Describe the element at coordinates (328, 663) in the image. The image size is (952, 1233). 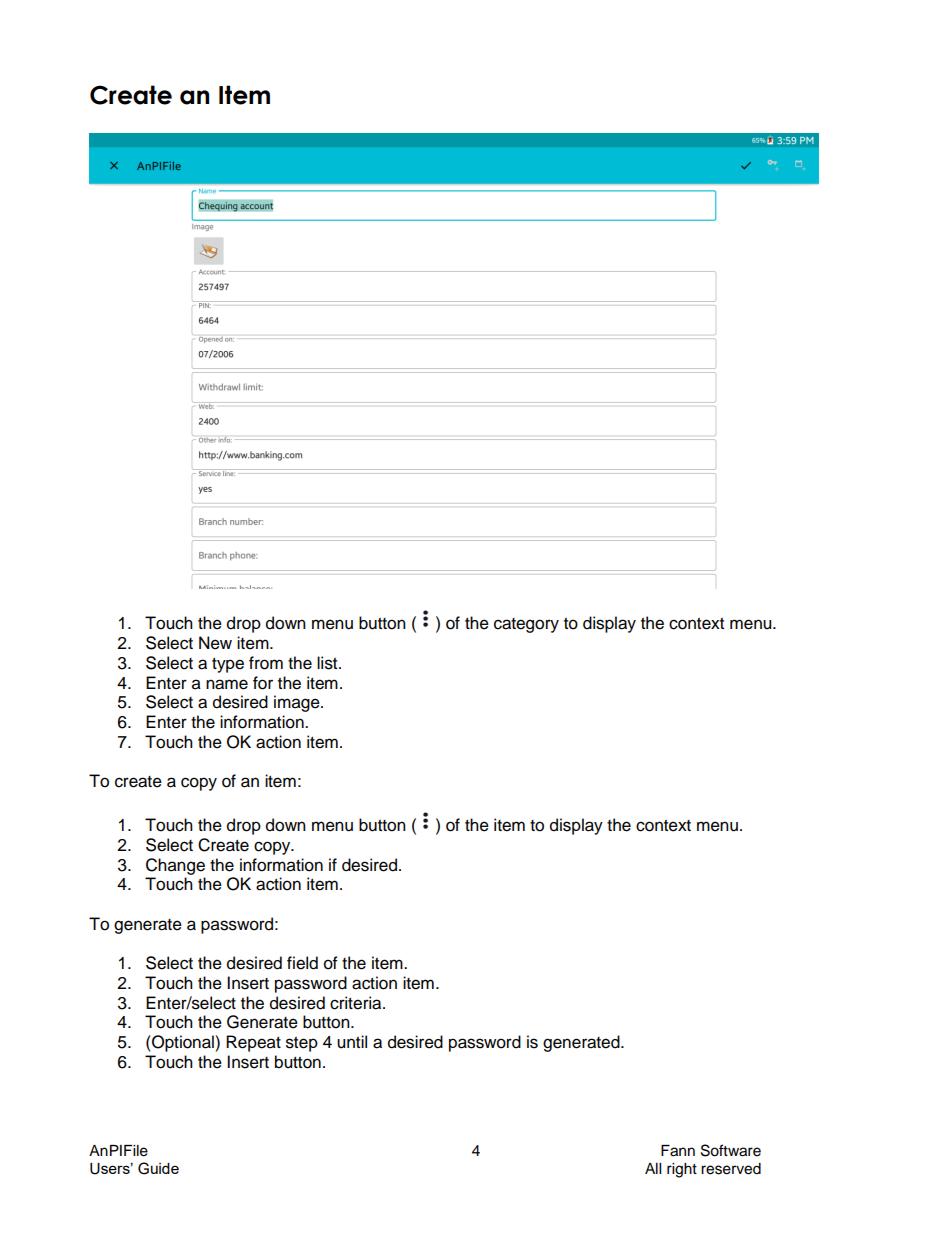
I see `list` at that location.
